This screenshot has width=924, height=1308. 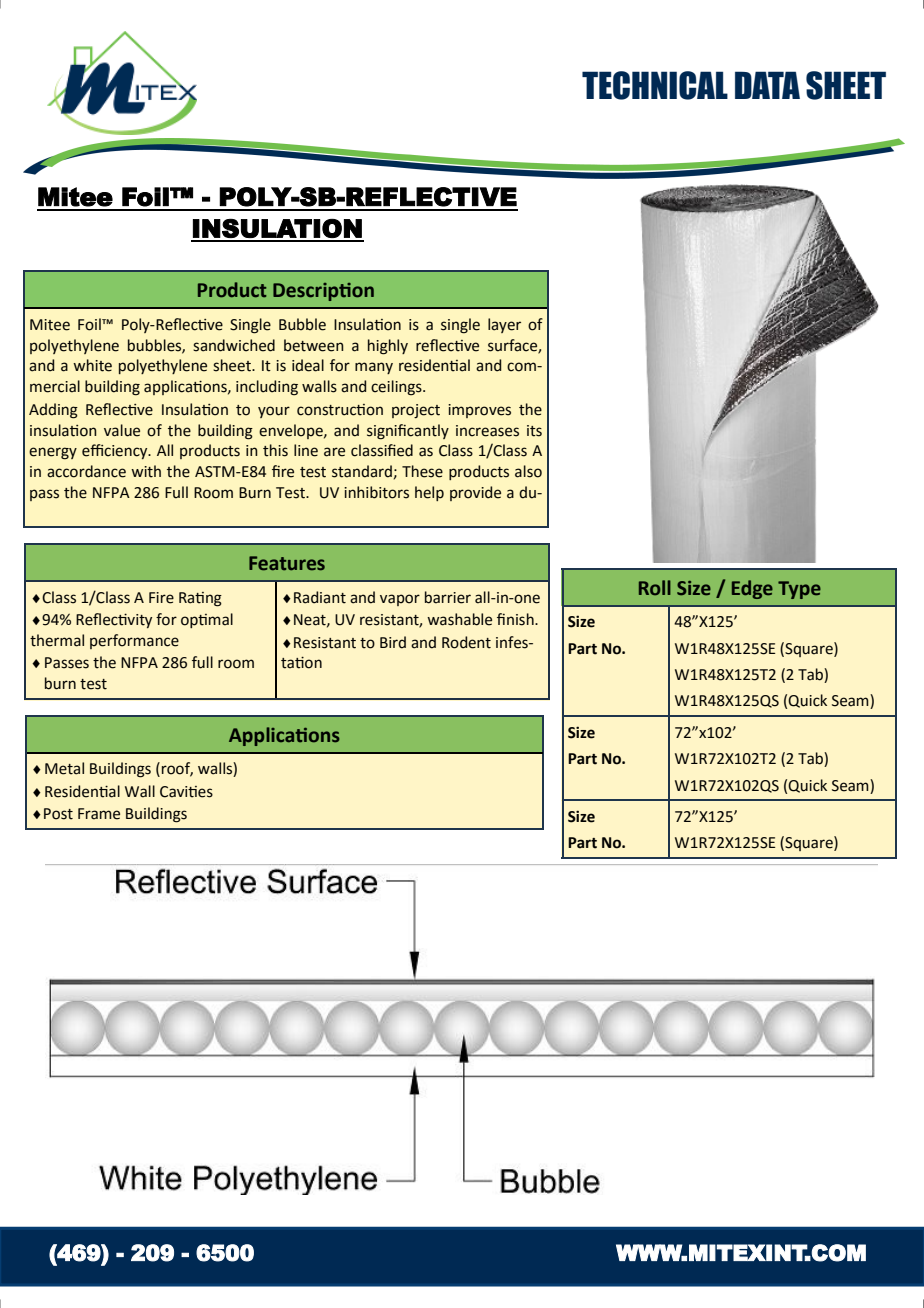 What do you see at coordinates (466, 642) in the screenshot?
I see `Rodent` at bounding box center [466, 642].
